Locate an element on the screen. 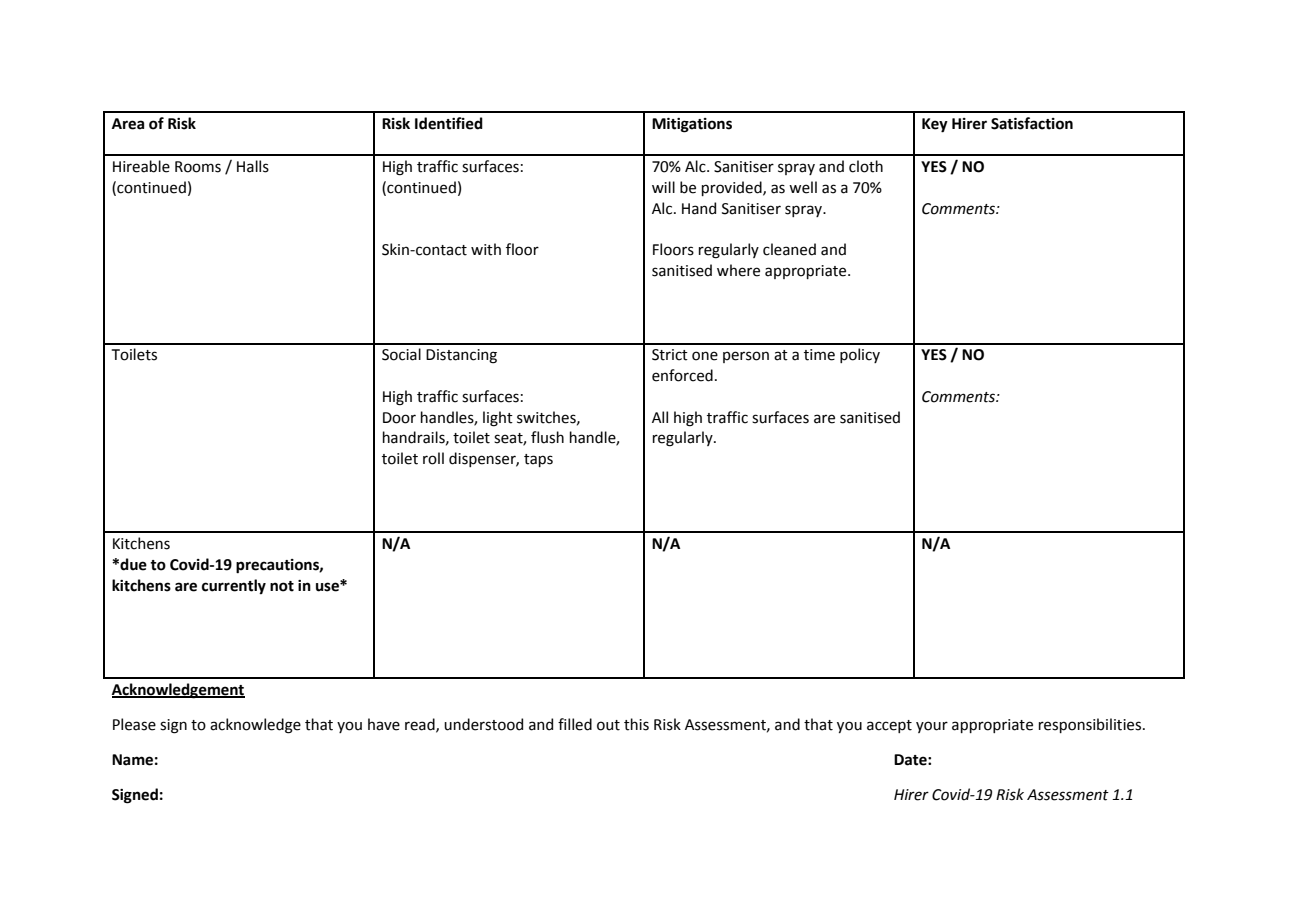 This screenshot has height=924, width=1308. Please is located at coordinates (134, 724).
